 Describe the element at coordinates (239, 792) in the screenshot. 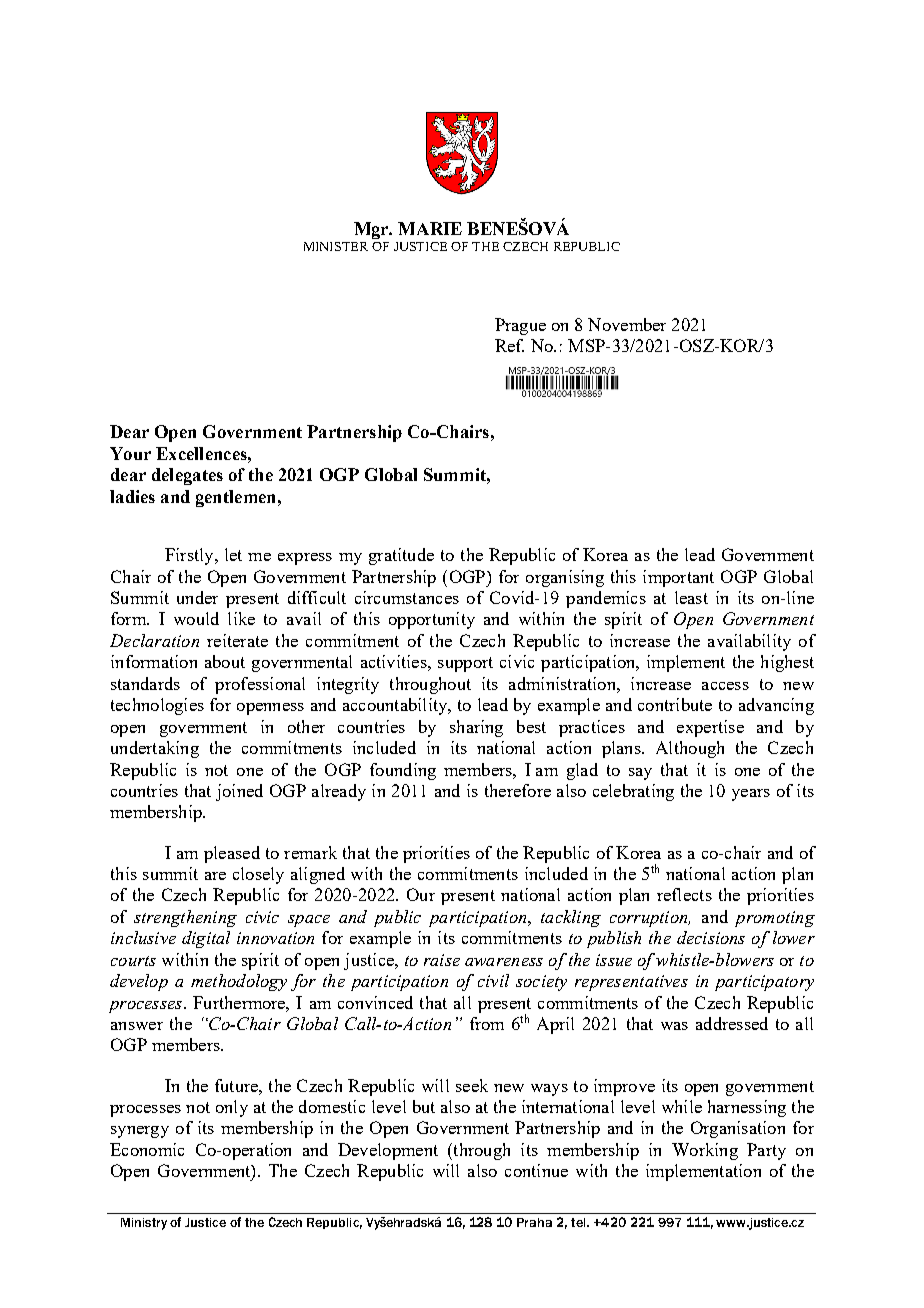

I see `joined` at that location.
